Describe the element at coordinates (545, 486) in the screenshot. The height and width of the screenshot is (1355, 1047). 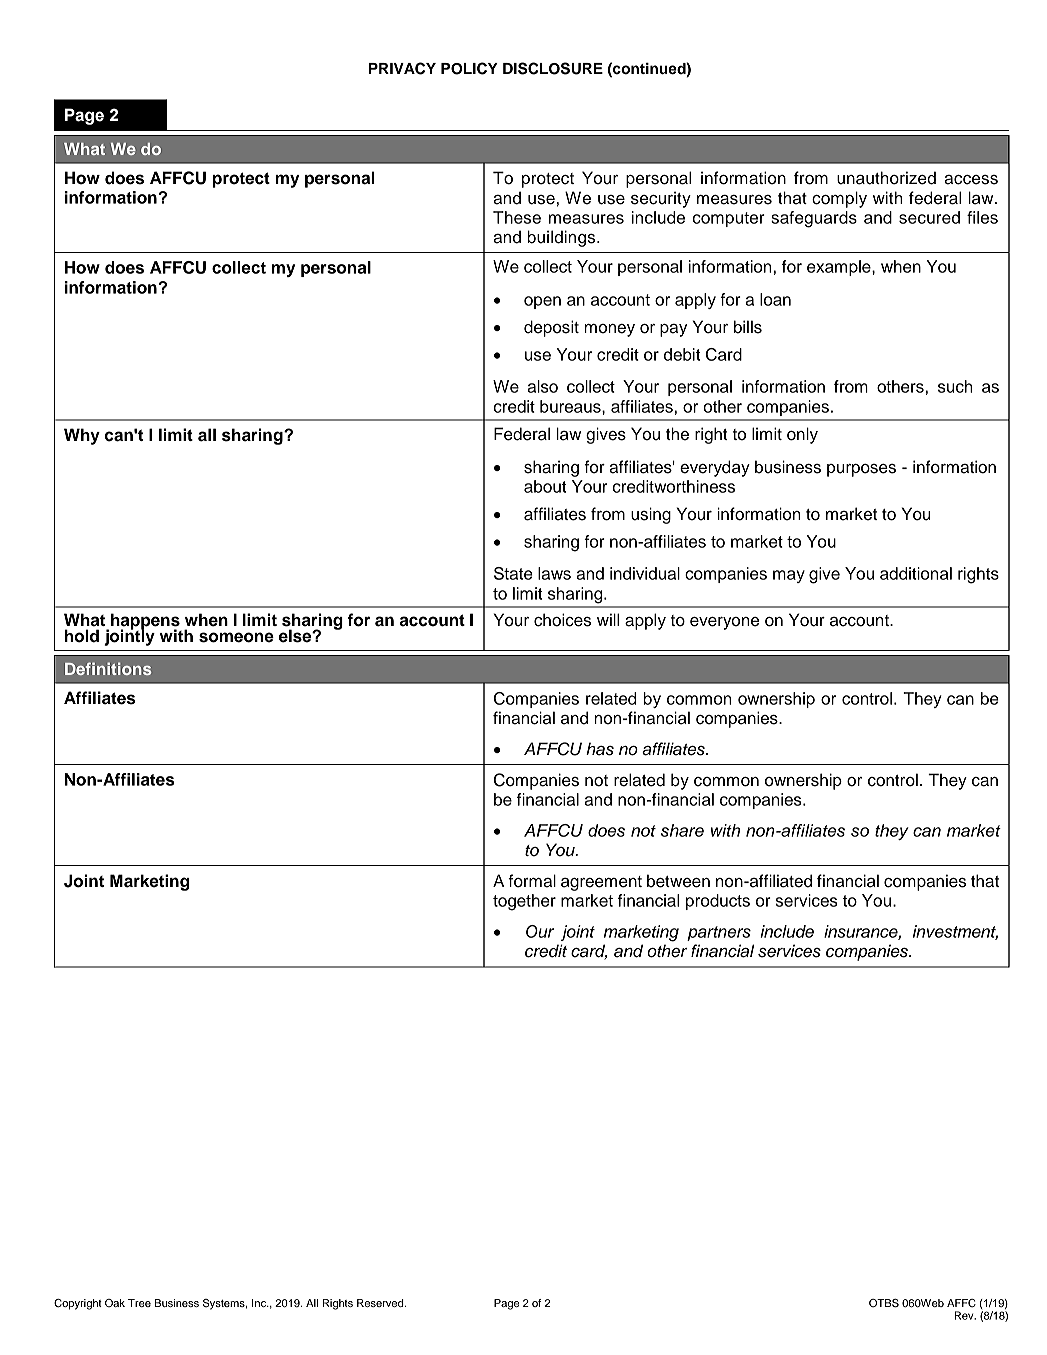
I see `about` at that location.
